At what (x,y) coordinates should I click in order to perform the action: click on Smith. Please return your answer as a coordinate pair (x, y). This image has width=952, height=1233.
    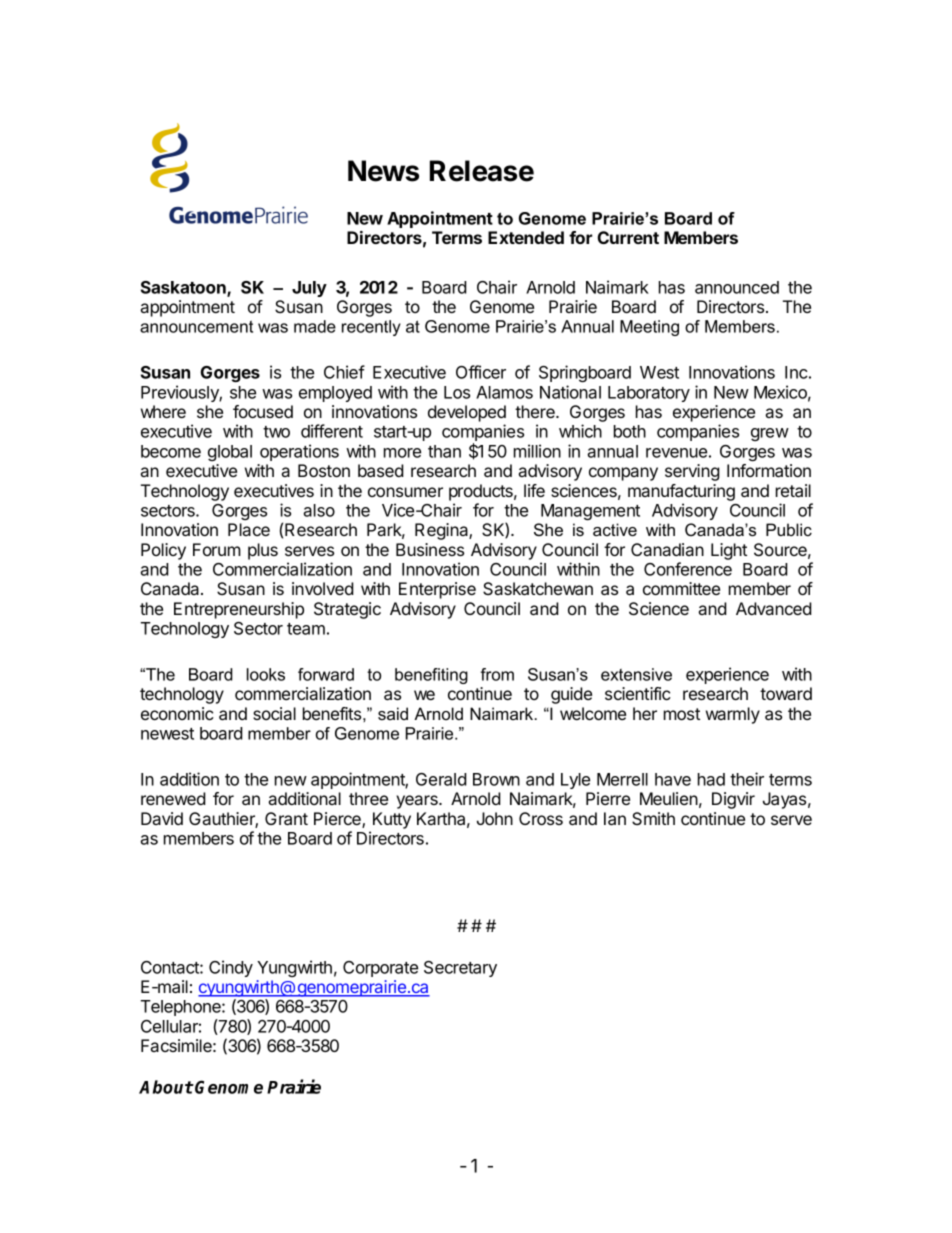
    Looking at the image, I should click on (653, 818).
